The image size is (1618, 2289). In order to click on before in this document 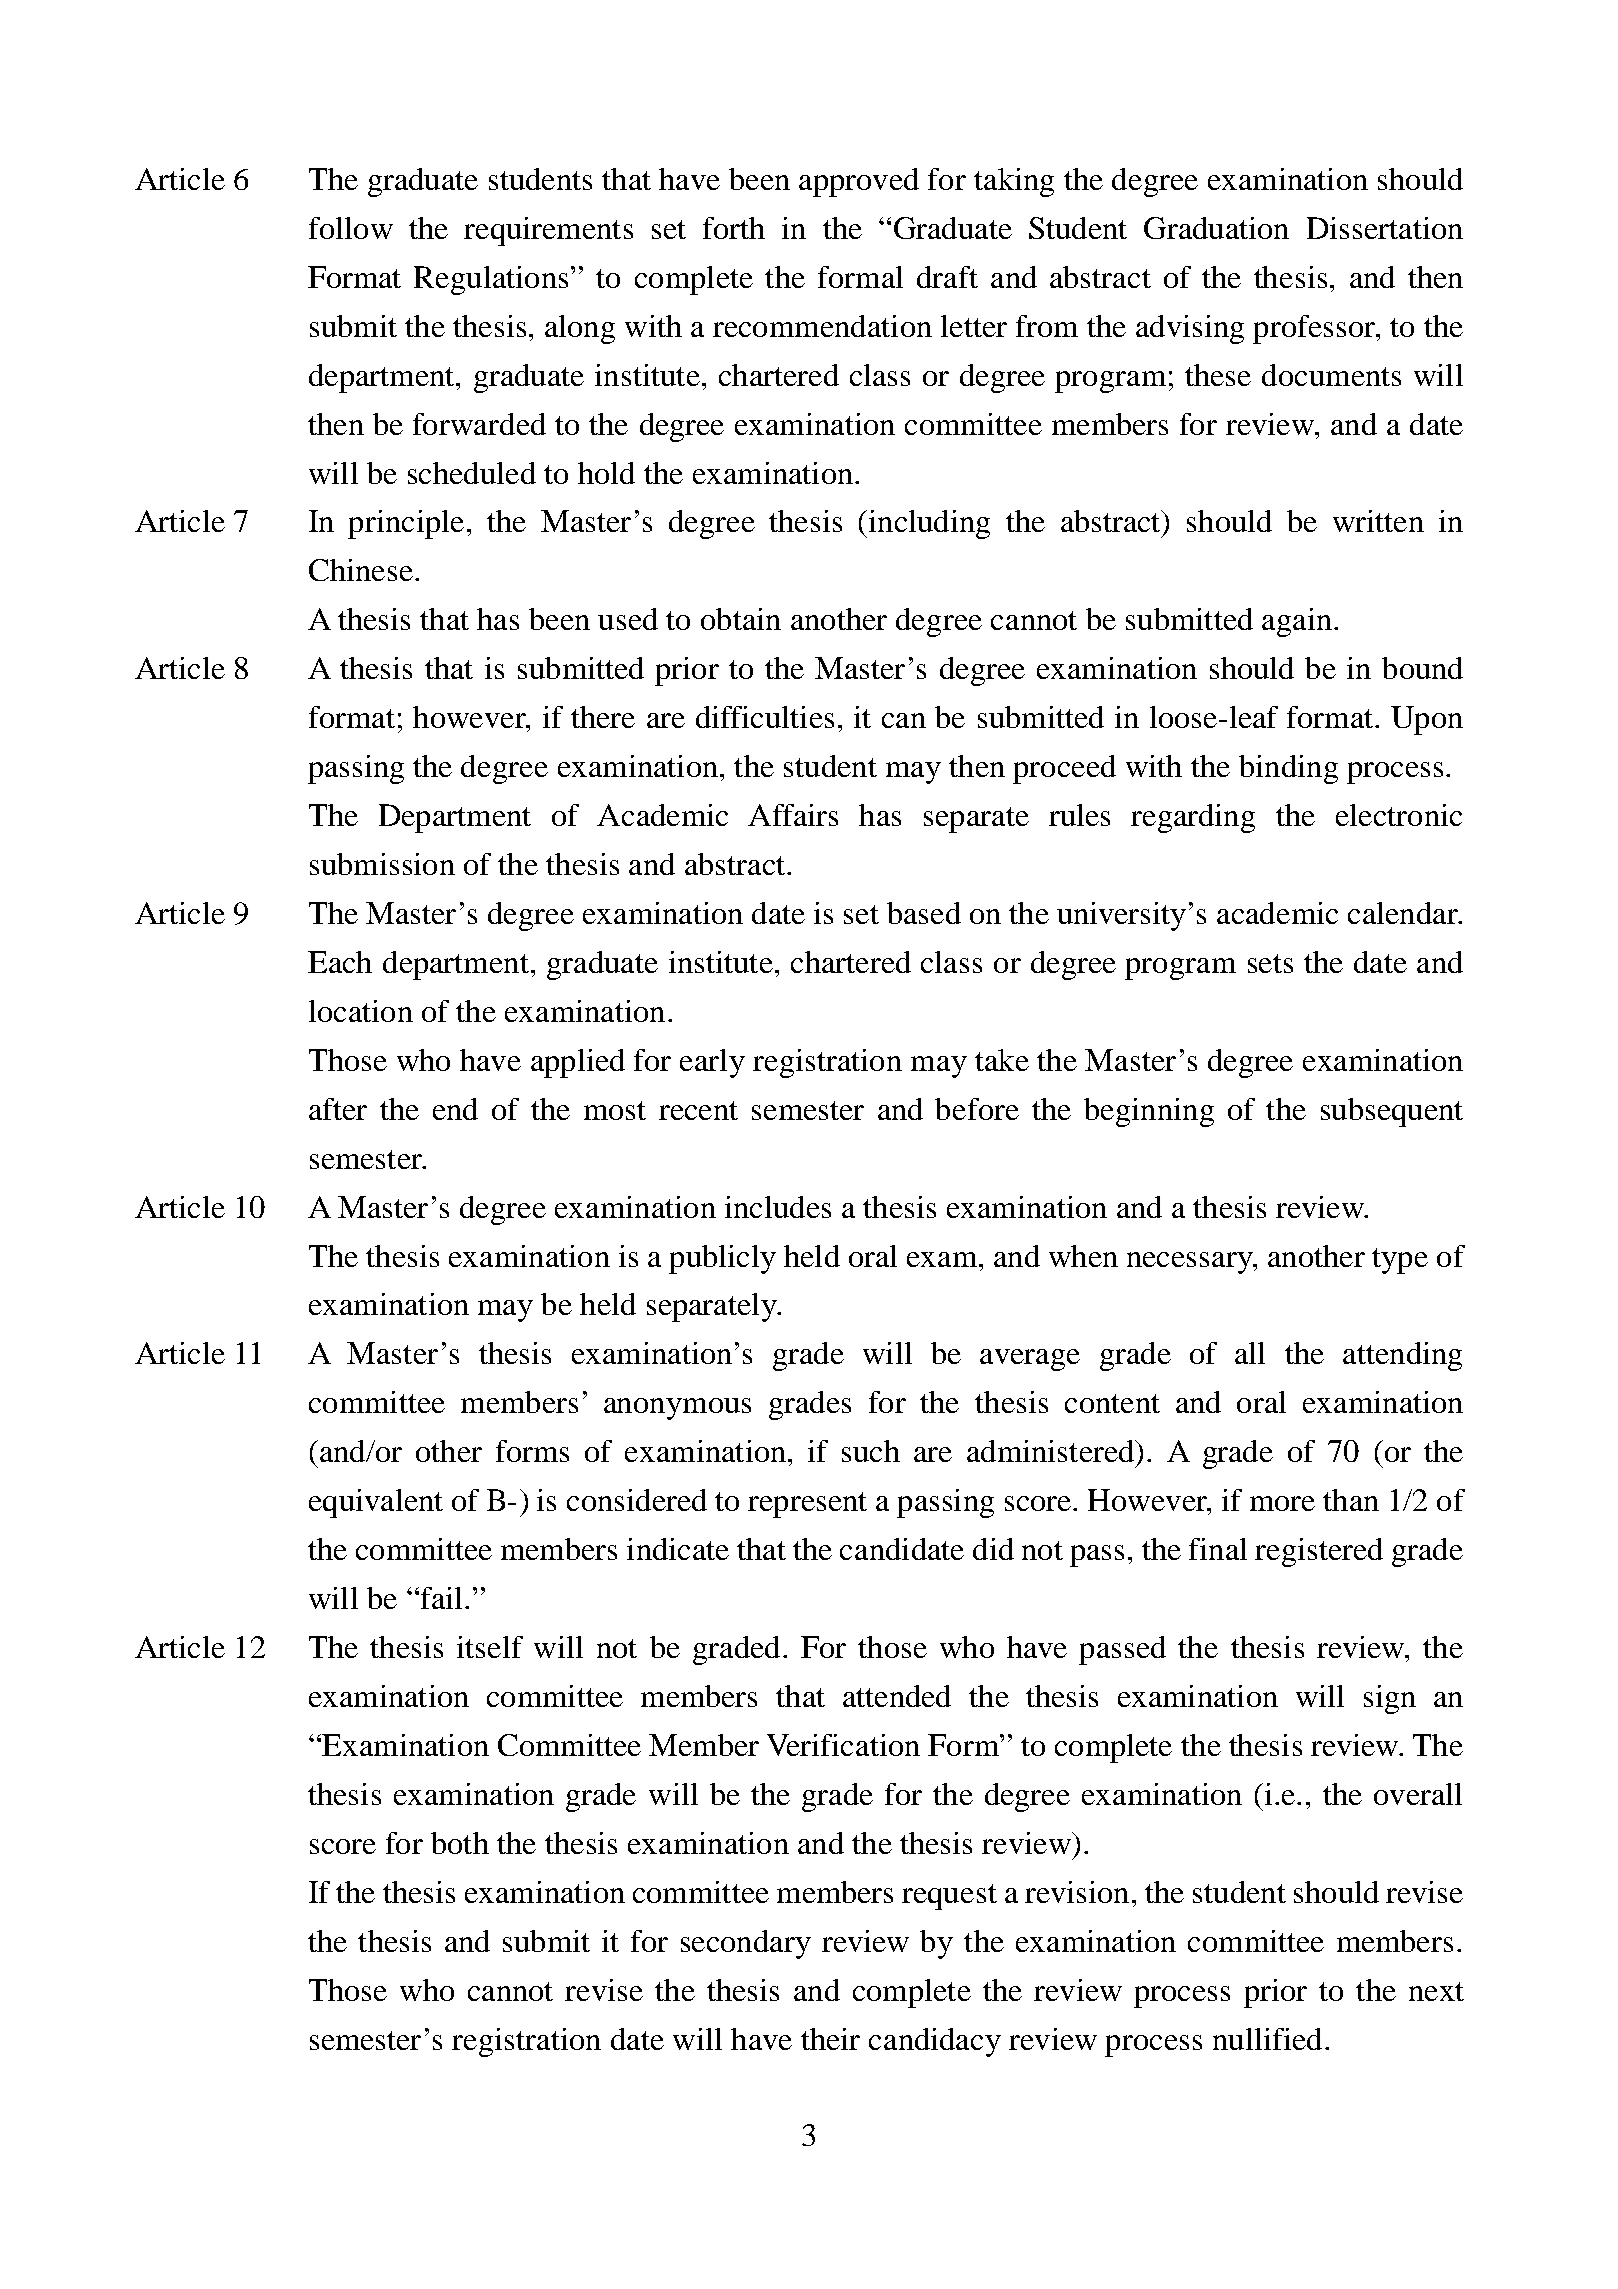, I will do `click(977, 1109)`.
